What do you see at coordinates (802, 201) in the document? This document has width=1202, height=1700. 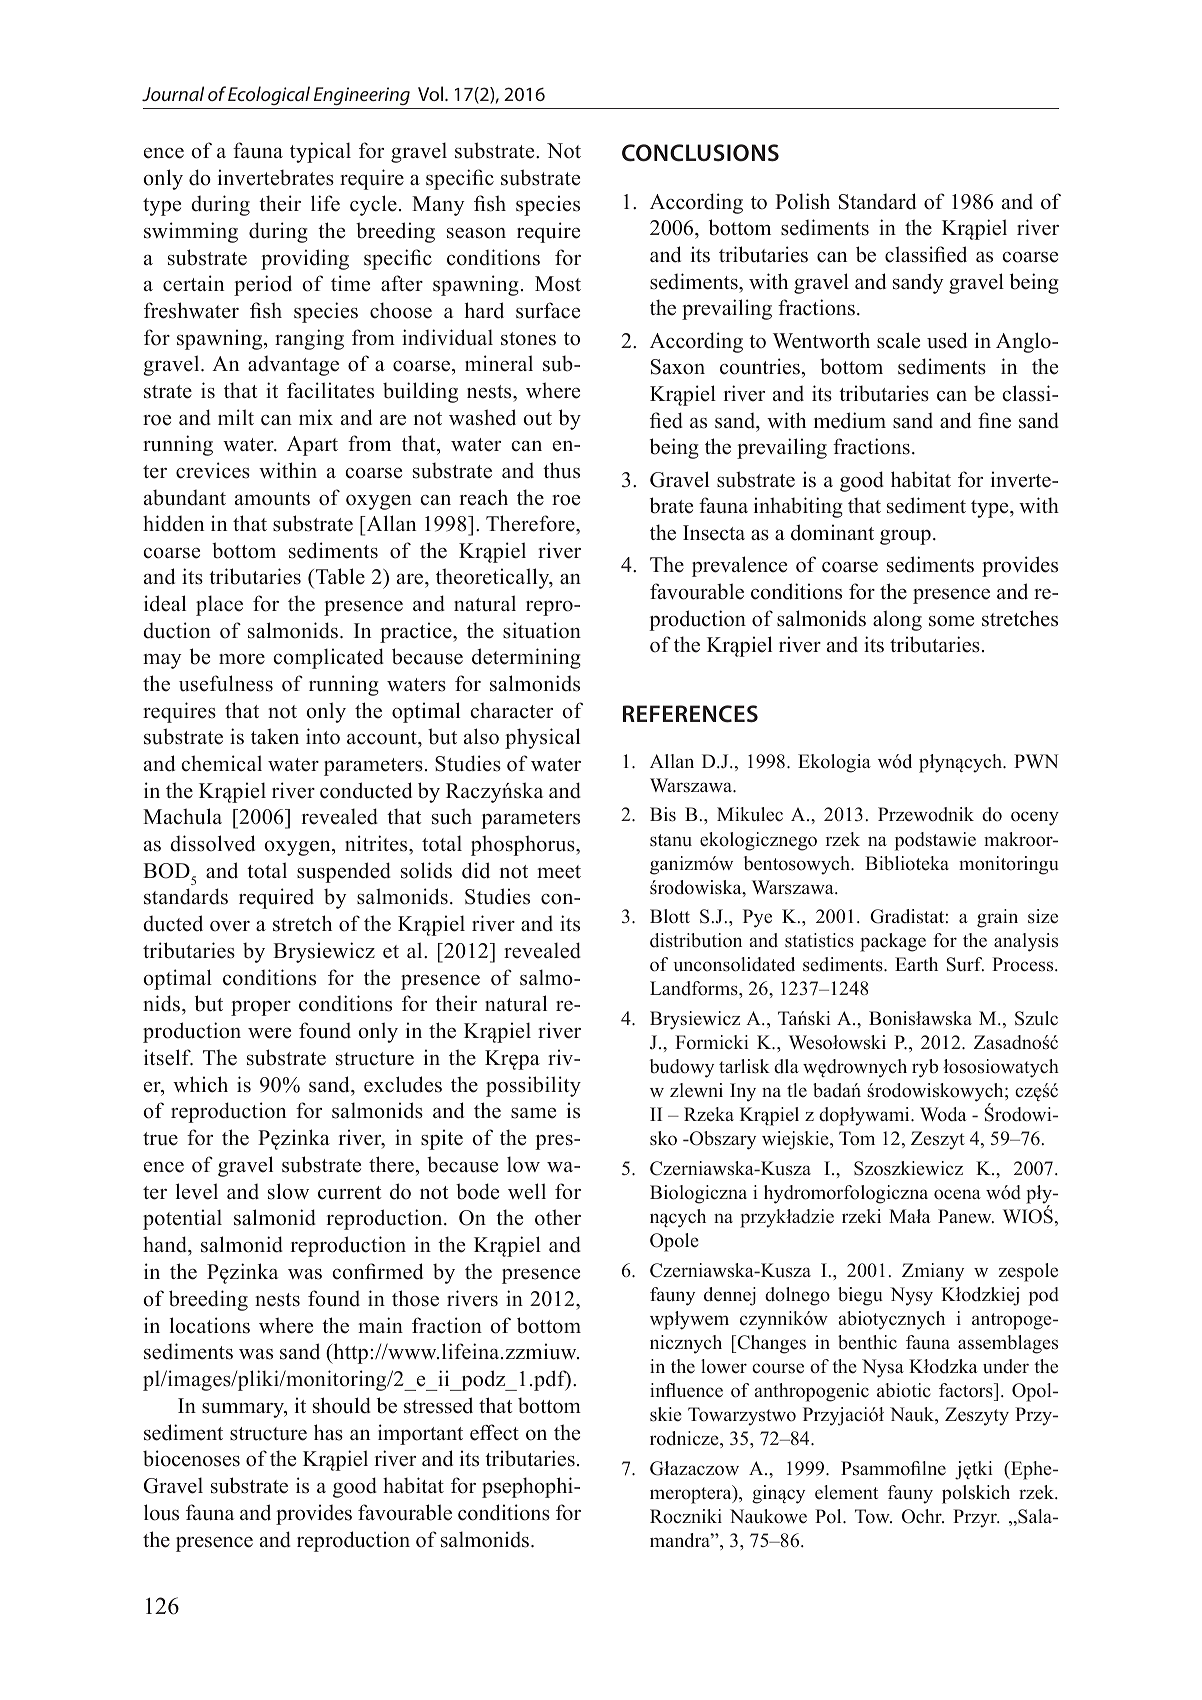 I see `Polish` at bounding box center [802, 201].
